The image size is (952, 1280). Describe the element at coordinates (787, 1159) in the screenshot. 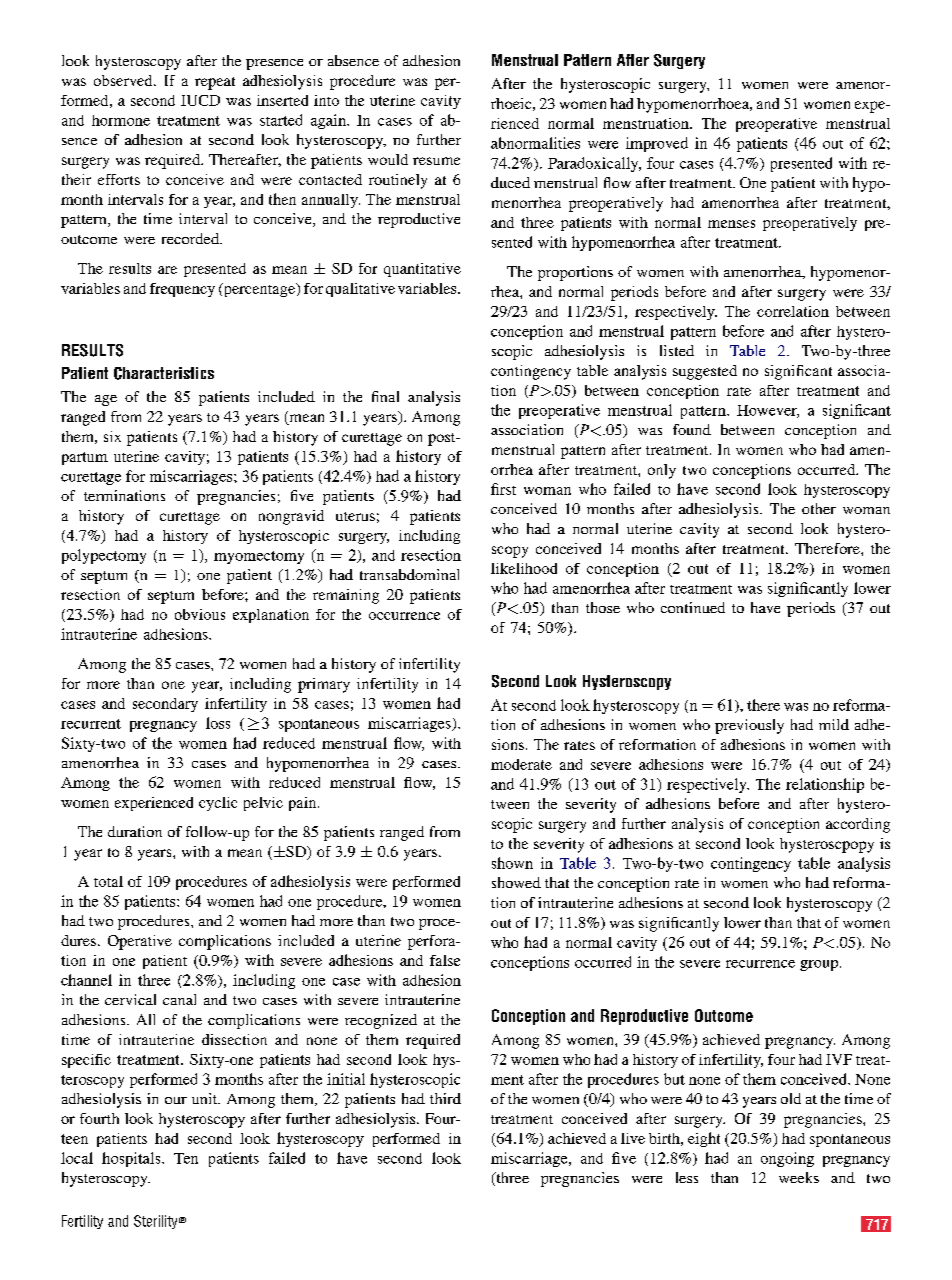

I see `ongoing` at that location.
